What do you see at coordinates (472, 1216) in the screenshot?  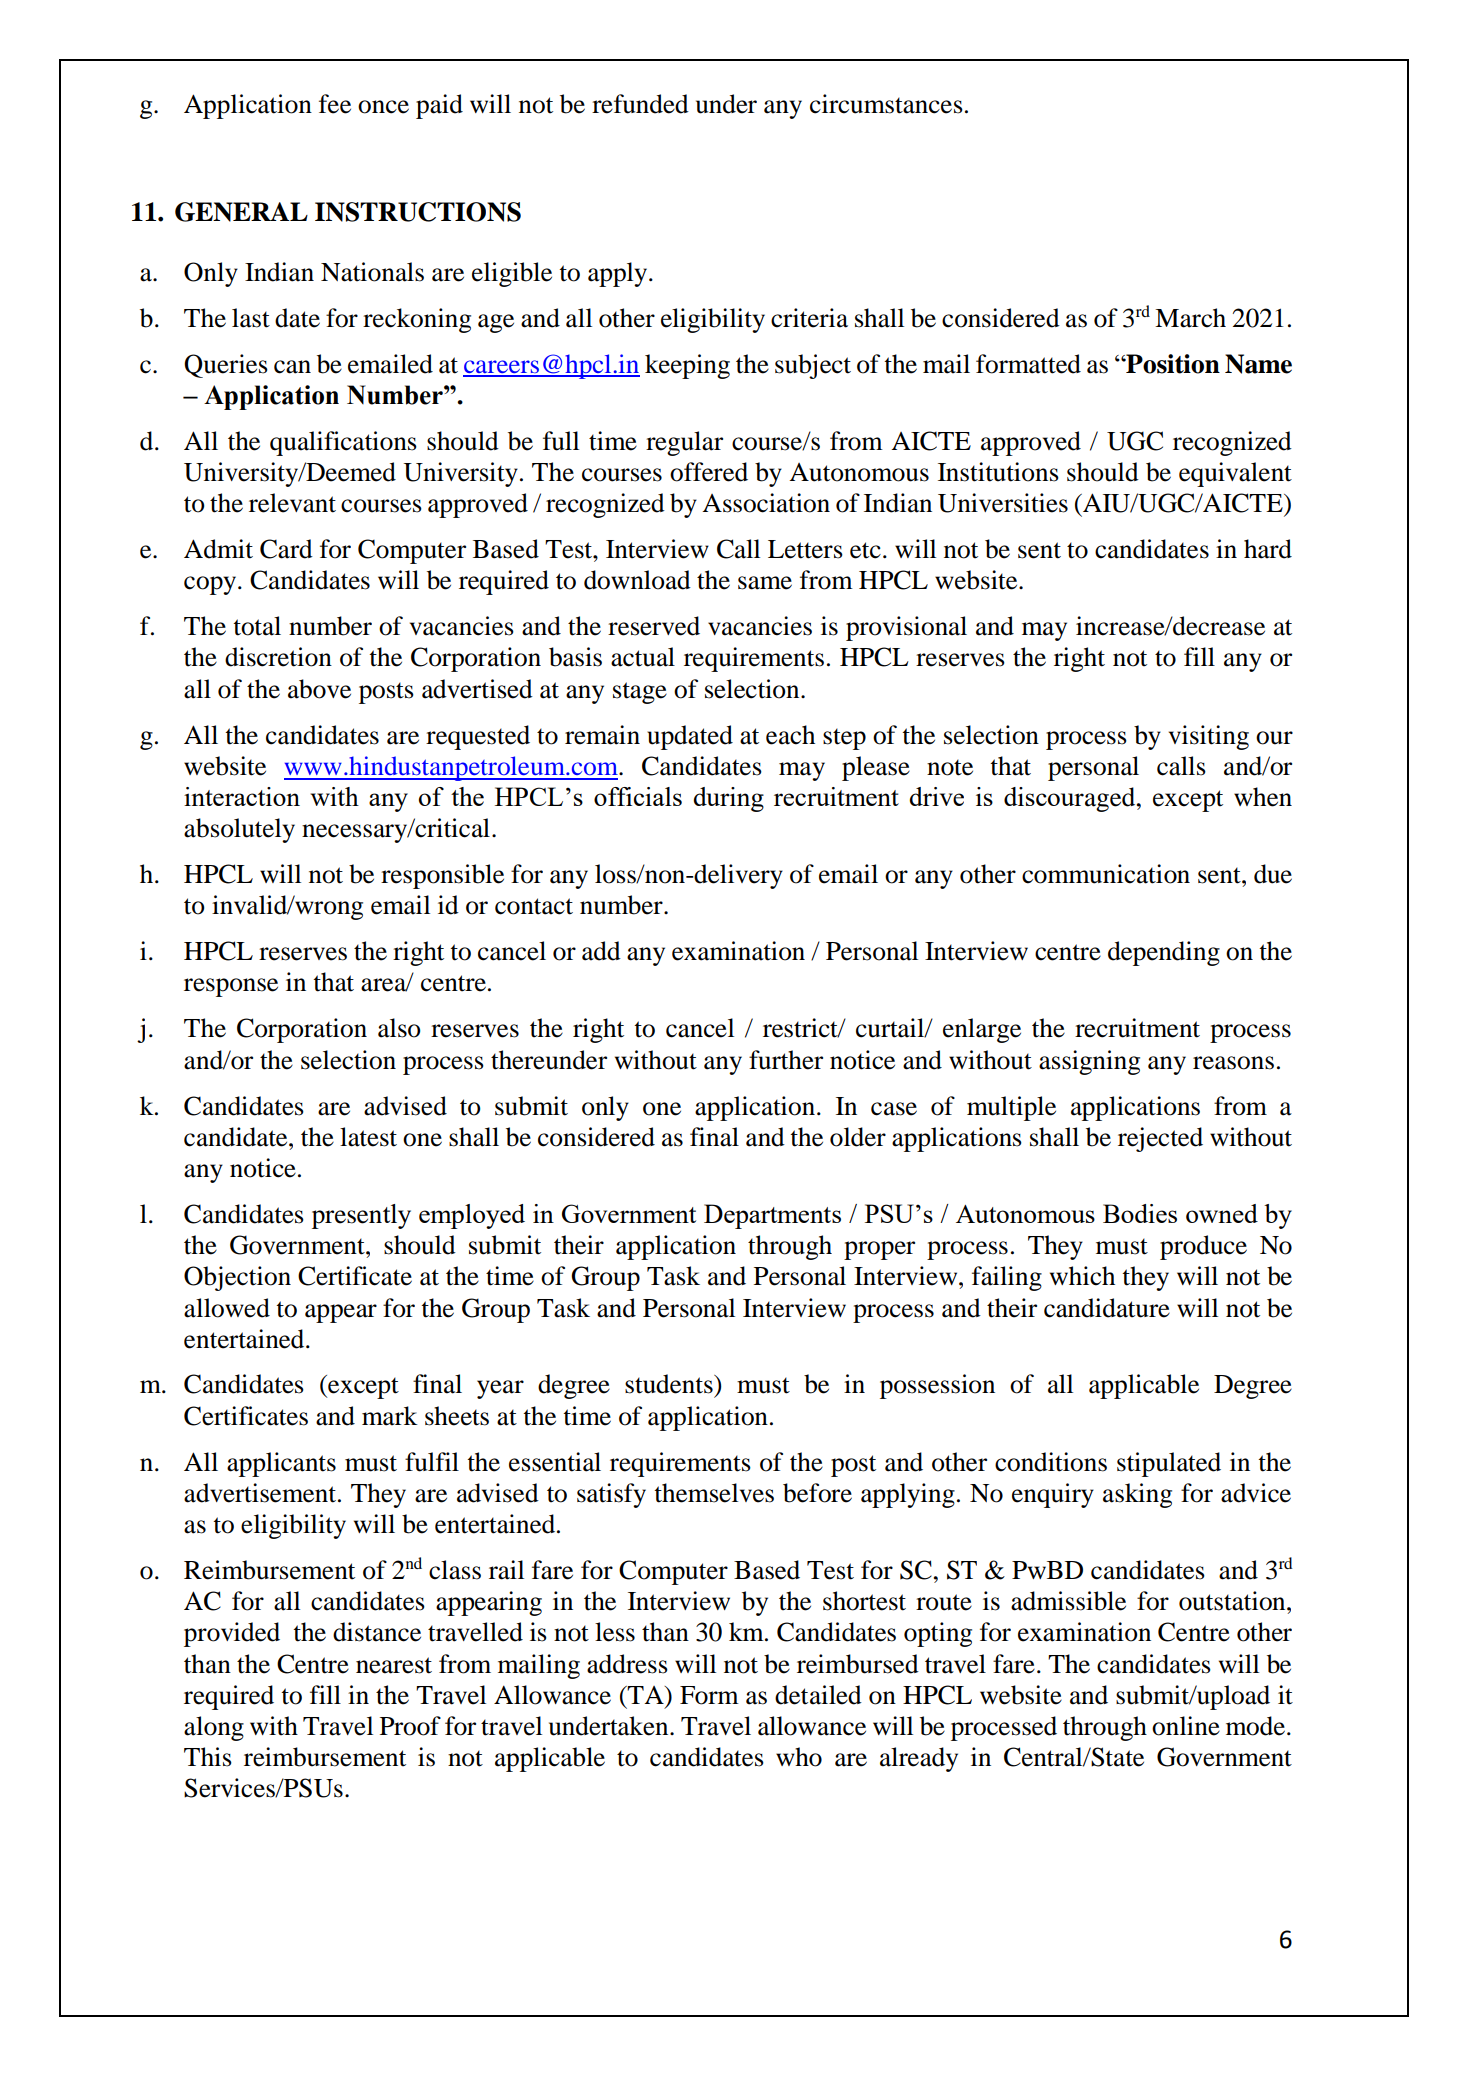 I see `employed` at bounding box center [472, 1216].
